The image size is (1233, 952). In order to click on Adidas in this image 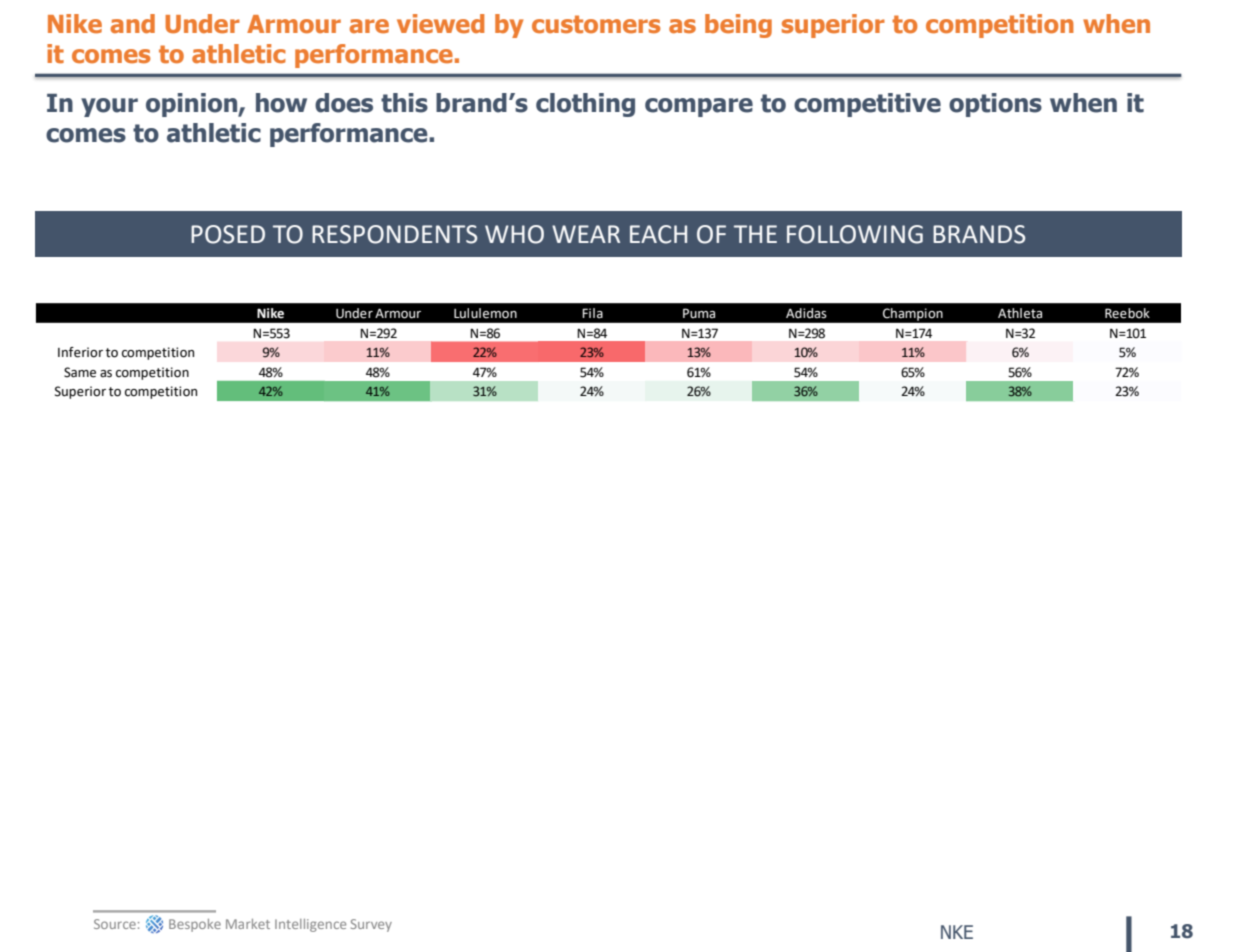, I will do `click(806, 313)`.
